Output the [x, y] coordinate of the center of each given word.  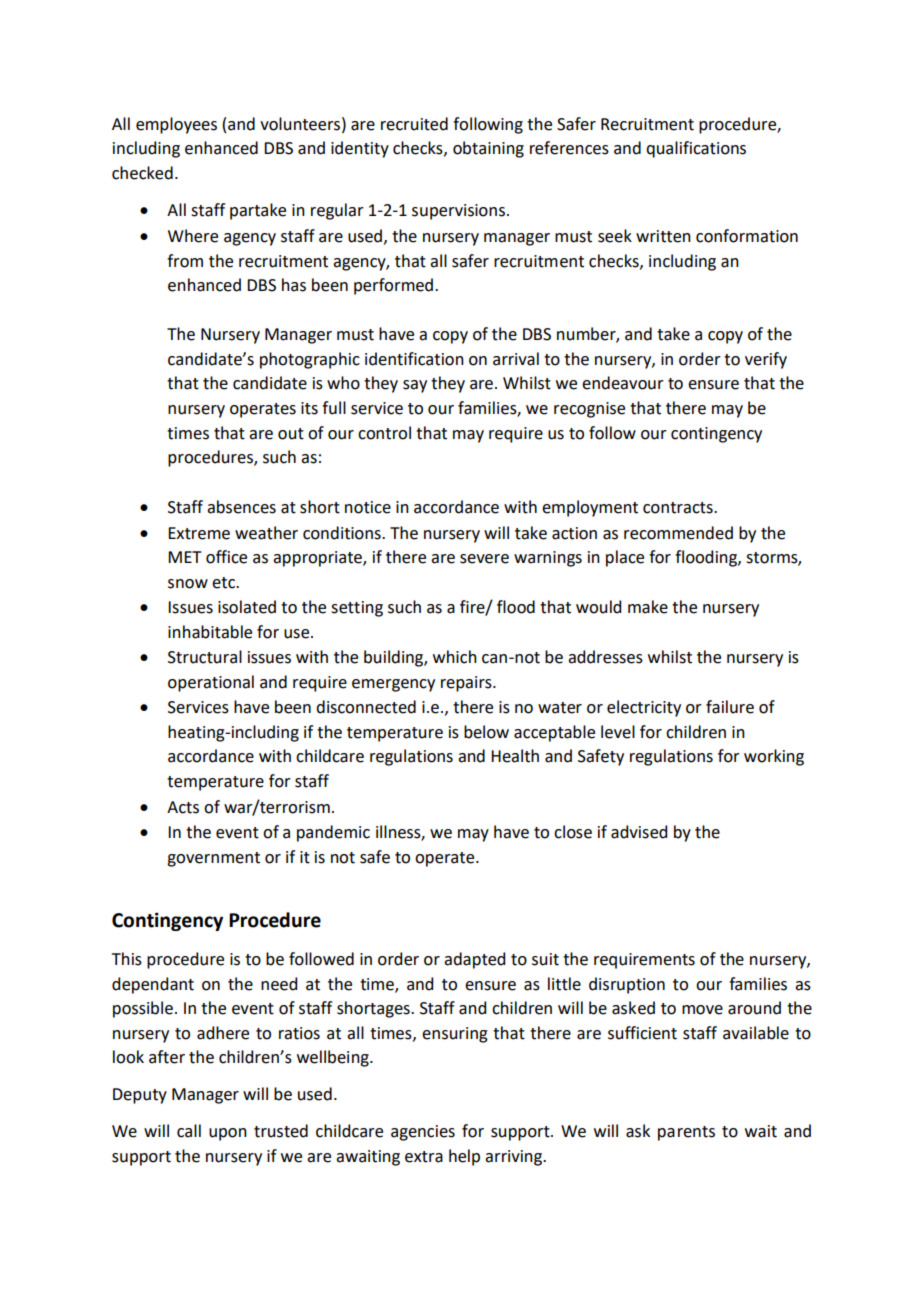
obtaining [488, 149]
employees [176, 125]
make [648, 607]
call [189, 1131]
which [455, 657]
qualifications [696, 149]
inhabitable [210, 632]
